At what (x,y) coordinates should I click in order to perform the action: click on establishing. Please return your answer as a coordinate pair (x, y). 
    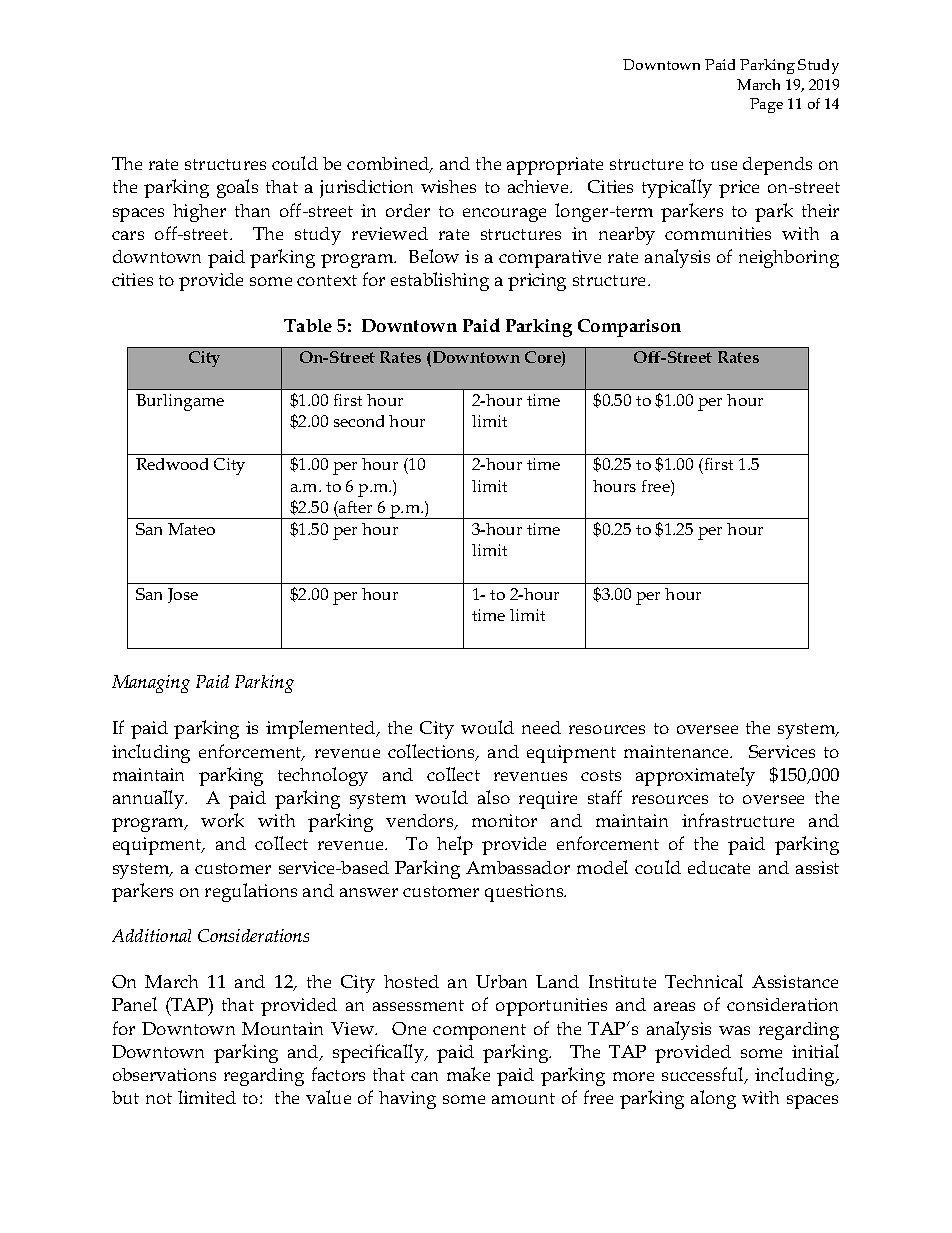
    Looking at the image, I should click on (440, 281).
